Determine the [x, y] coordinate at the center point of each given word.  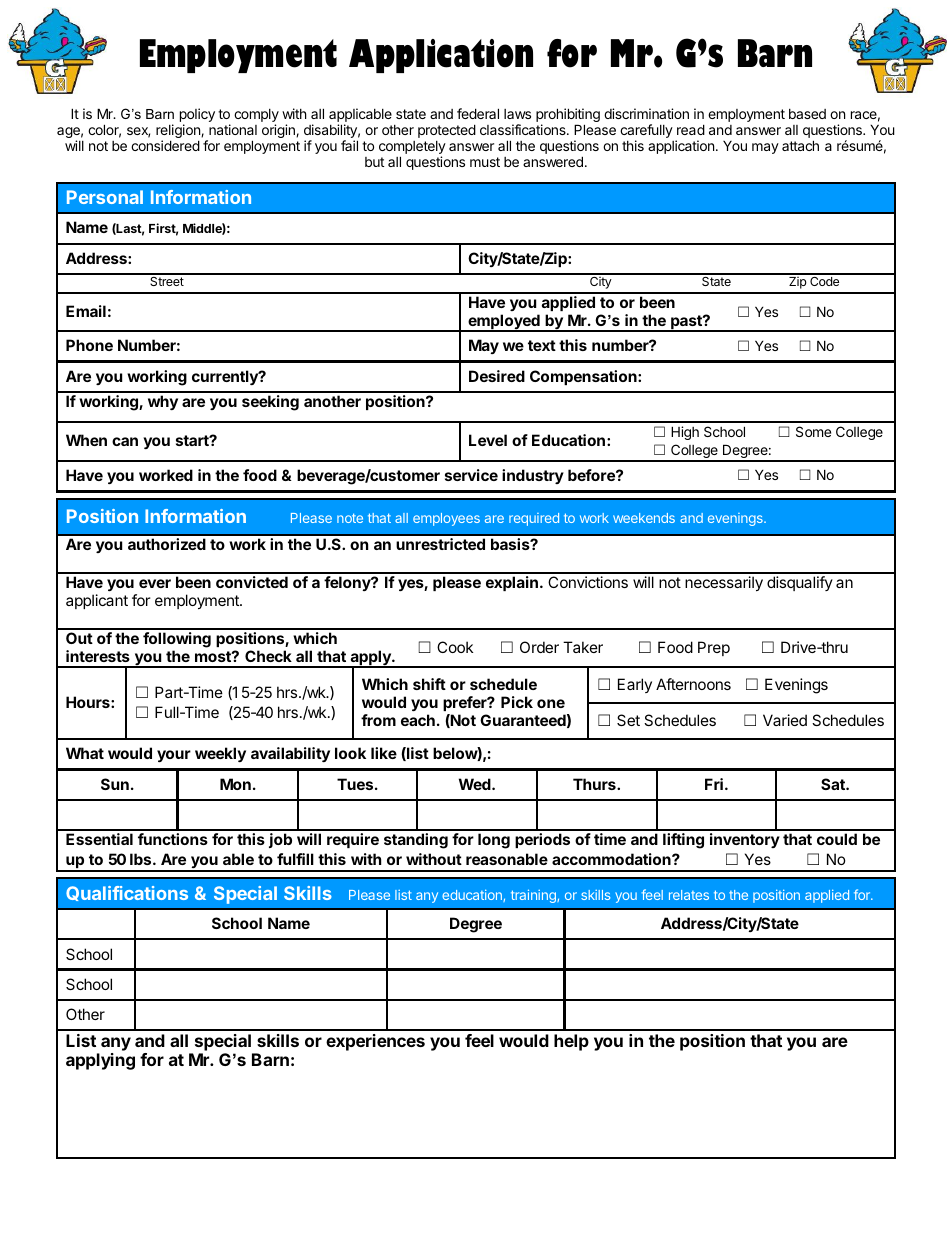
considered [165, 145]
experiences [375, 1042]
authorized [167, 544]
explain [512, 583]
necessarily [724, 583]
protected [447, 131]
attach [800, 145]
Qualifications [127, 893]
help [571, 1042]
